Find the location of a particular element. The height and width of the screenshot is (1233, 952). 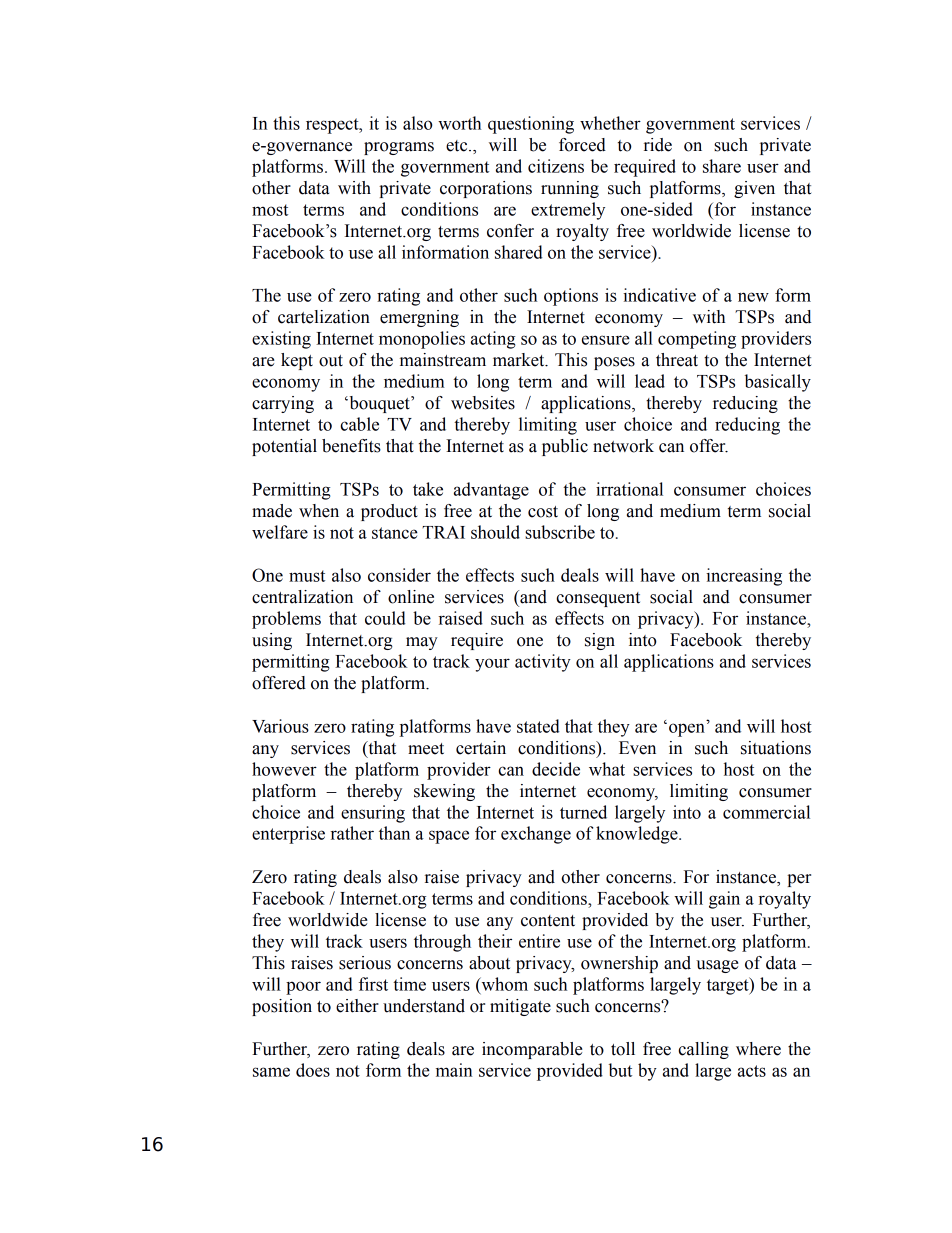

given is located at coordinates (754, 189).
